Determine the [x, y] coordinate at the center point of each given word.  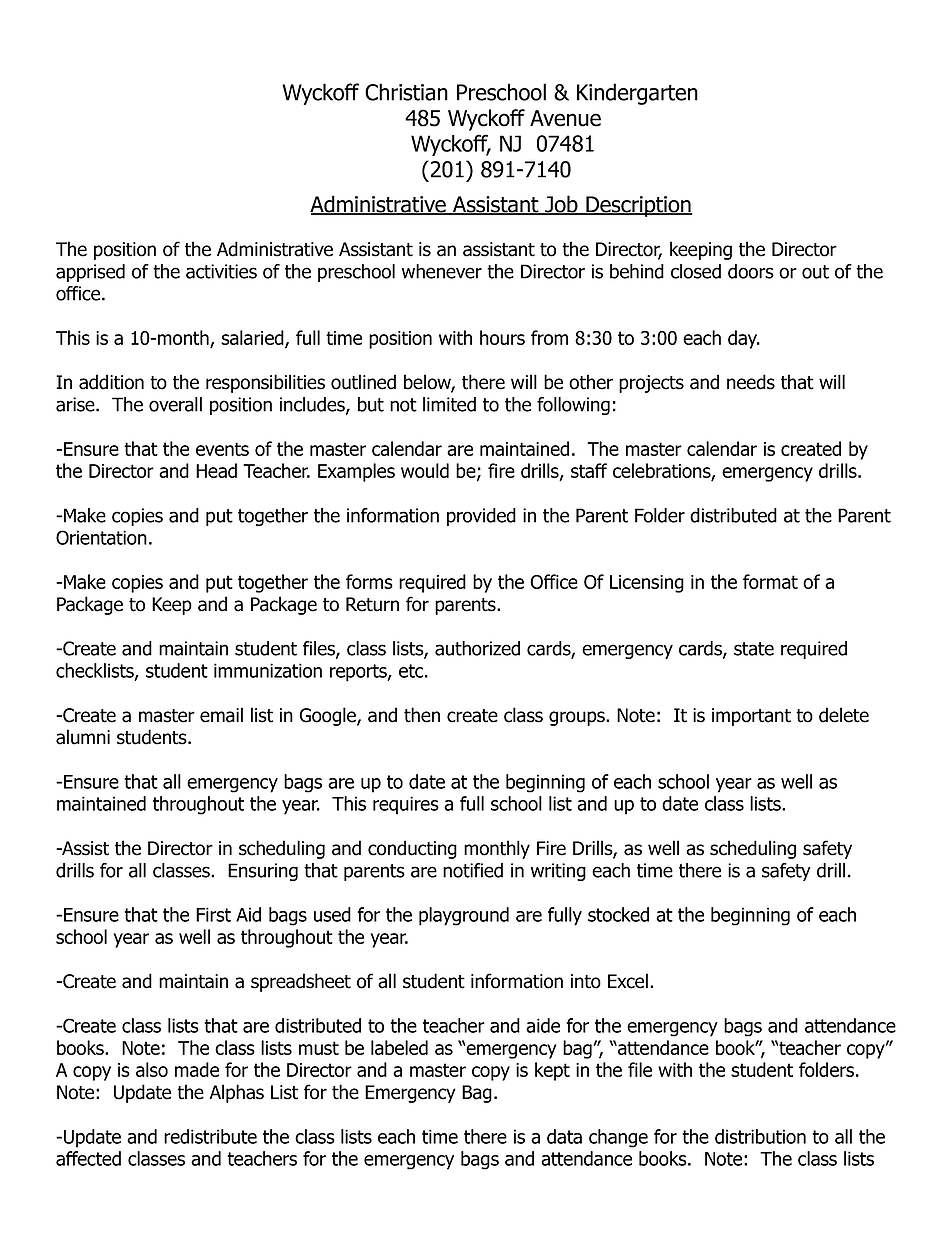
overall [175, 404]
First [213, 914]
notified [473, 870]
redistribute [210, 1136]
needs [751, 382]
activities [221, 271]
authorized [477, 648]
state [754, 649]
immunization [268, 670]
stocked [618, 914]
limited [449, 404]
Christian [406, 92]
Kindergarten [637, 94]
